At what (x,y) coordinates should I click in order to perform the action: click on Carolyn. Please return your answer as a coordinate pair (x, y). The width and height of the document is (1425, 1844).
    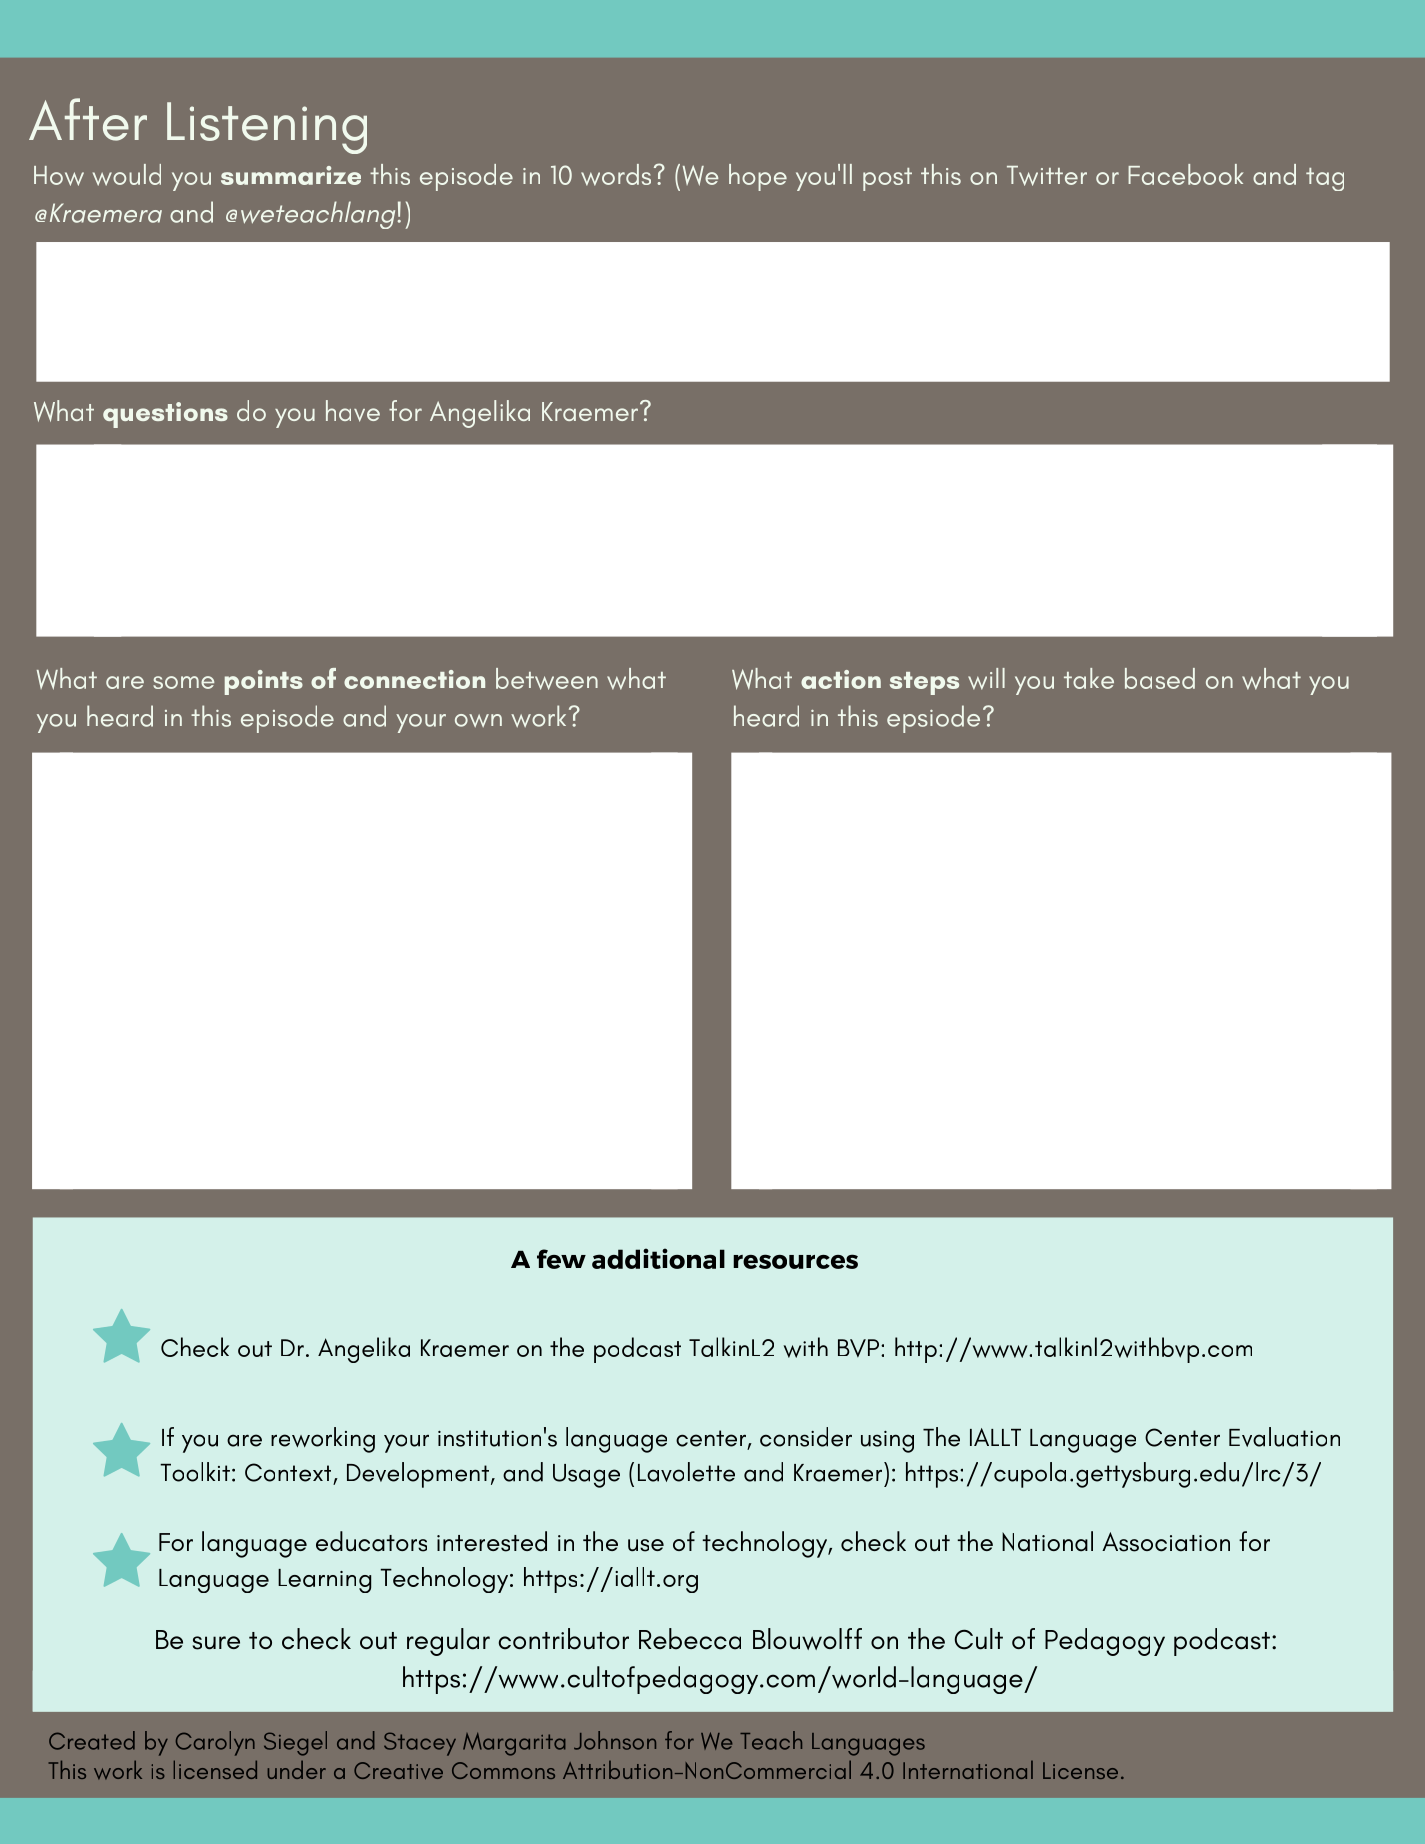
    Looking at the image, I should click on (215, 1743).
